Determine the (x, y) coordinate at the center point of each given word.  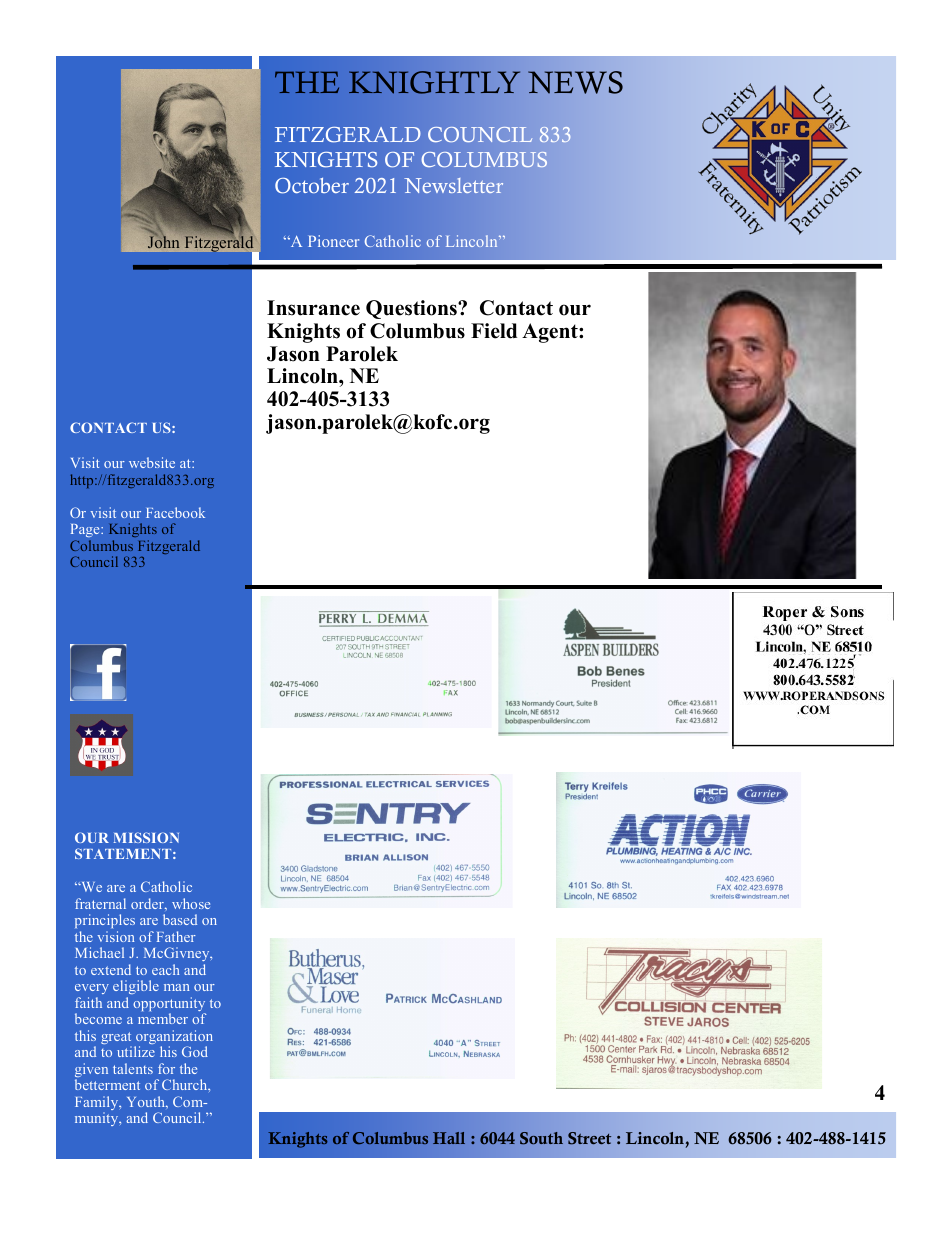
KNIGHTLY (434, 82)
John (163, 242)
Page (86, 532)
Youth (147, 1101)
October (312, 186)
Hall (449, 1138)
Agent (551, 333)
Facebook (175, 512)
